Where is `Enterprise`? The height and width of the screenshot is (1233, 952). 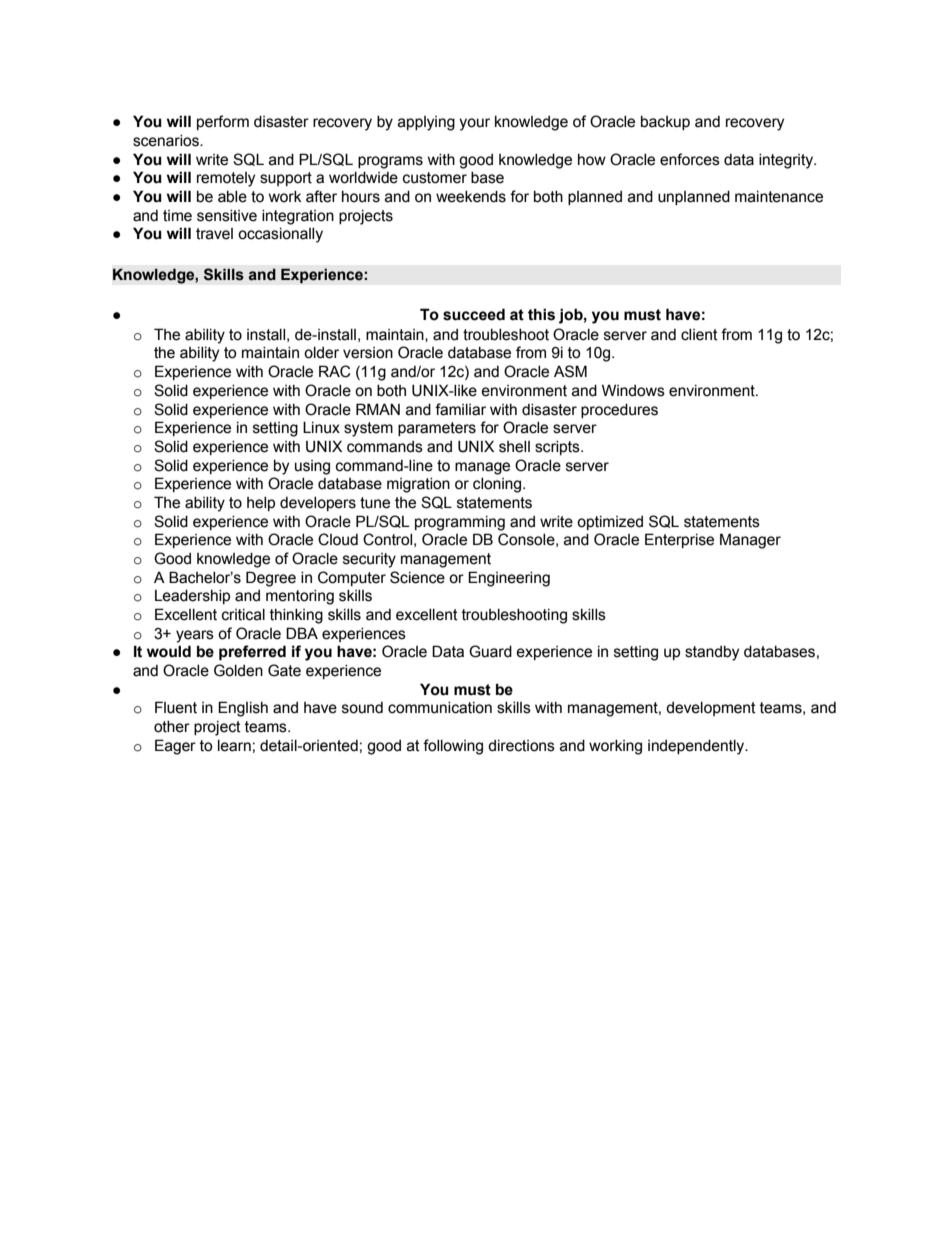 Enterprise is located at coordinates (679, 540).
